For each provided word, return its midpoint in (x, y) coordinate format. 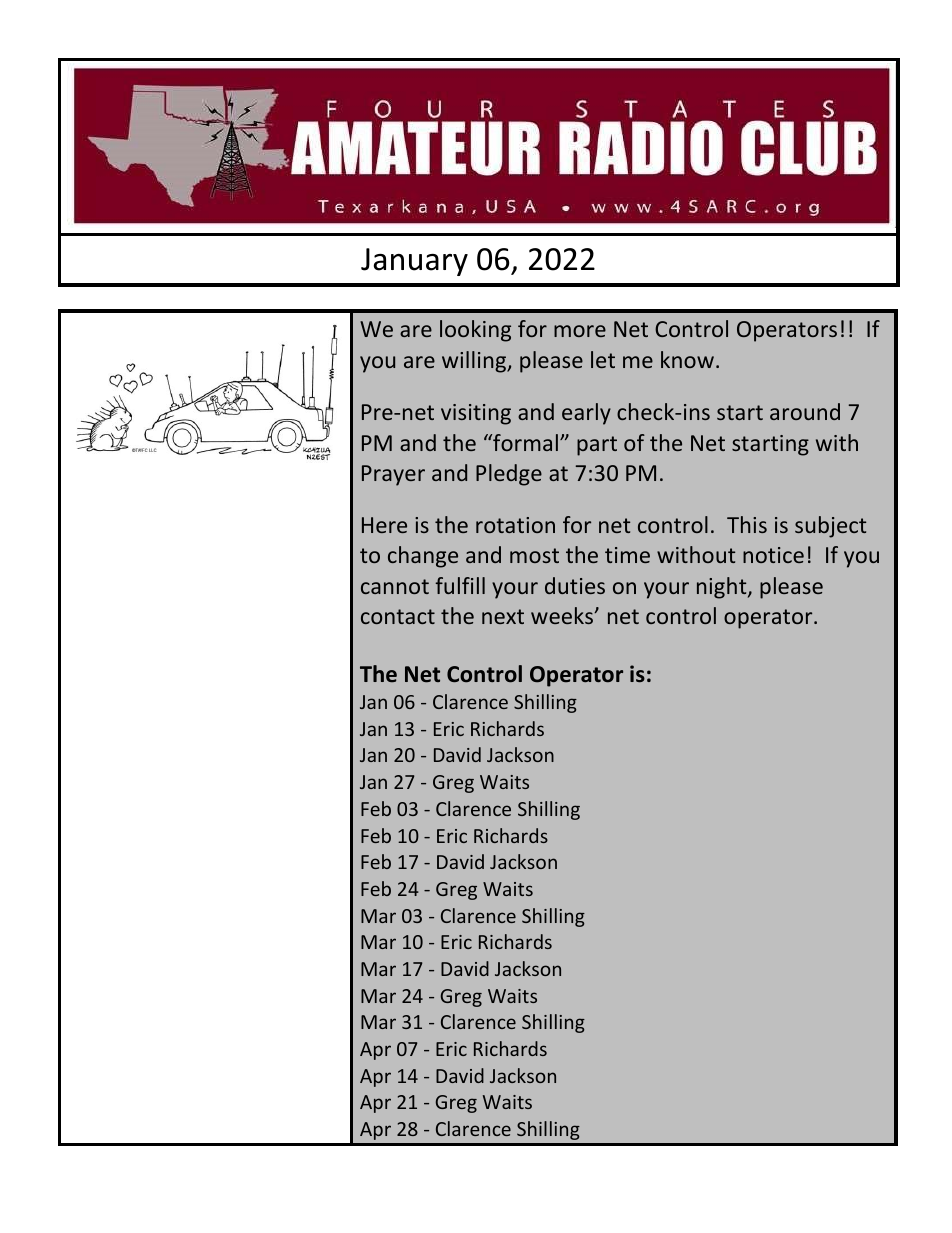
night (723, 588)
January (414, 262)
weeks (563, 615)
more (580, 331)
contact (398, 616)
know (687, 359)
